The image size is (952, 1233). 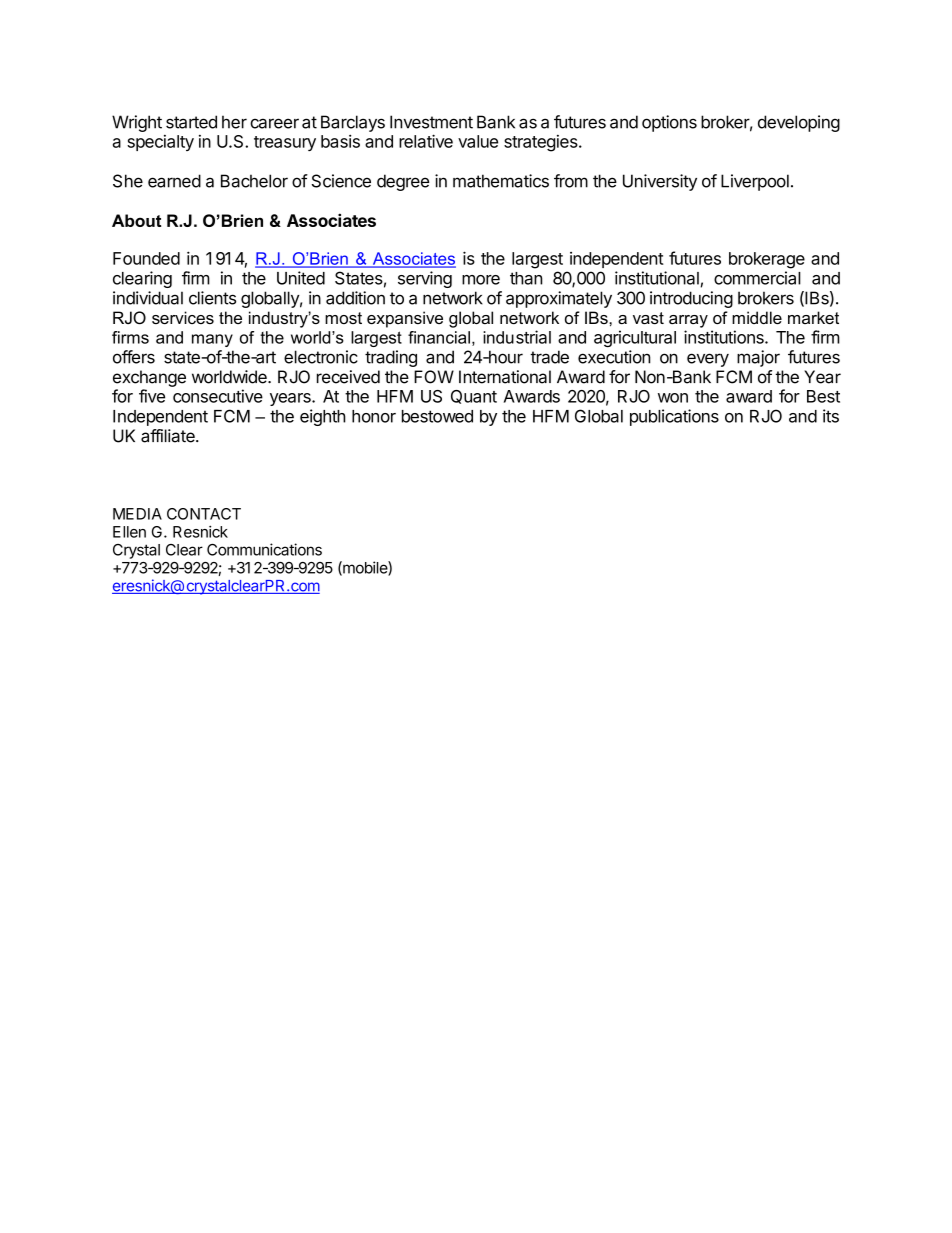 What do you see at coordinates (212, 340) in the screenshot?
I see `many` at bounding box center [212, 340].
